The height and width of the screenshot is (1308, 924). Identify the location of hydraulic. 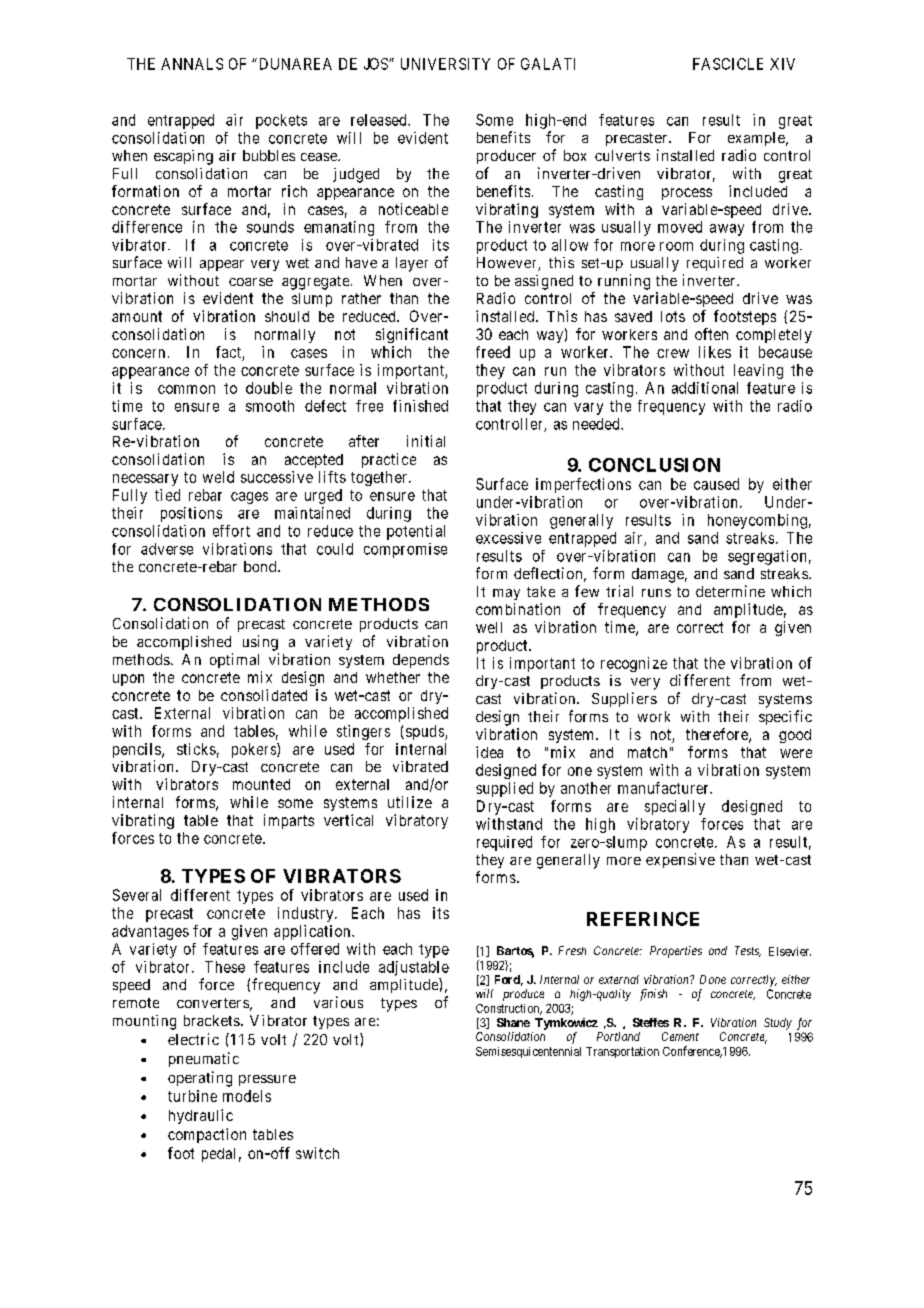
(201, 1116).
